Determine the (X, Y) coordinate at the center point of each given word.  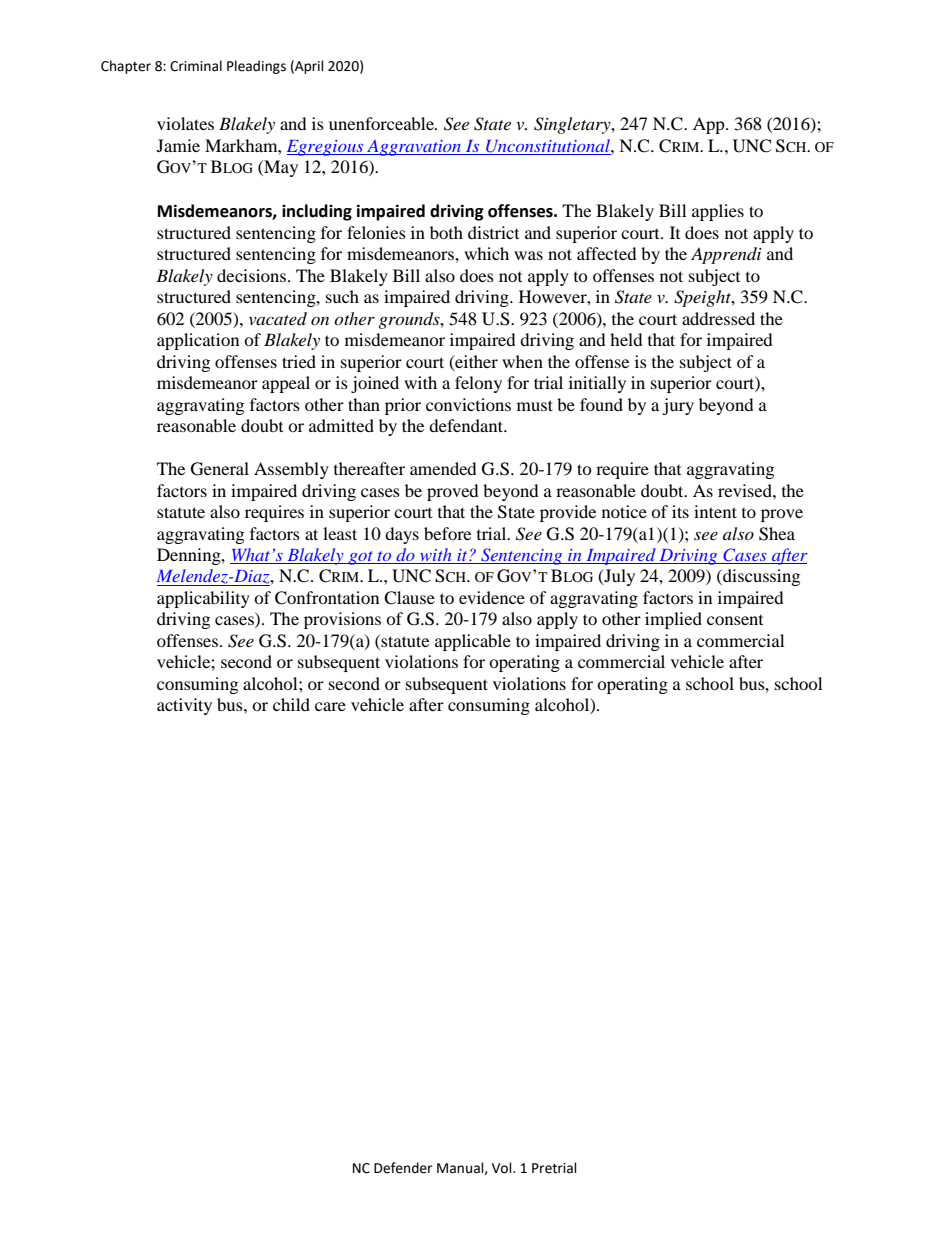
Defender (403, 1168)
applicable (473, 642)
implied (673, 620)
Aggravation (414, 148)
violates (185, 123)
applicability (203, 599)
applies (718, 212)
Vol (503, 1168)
